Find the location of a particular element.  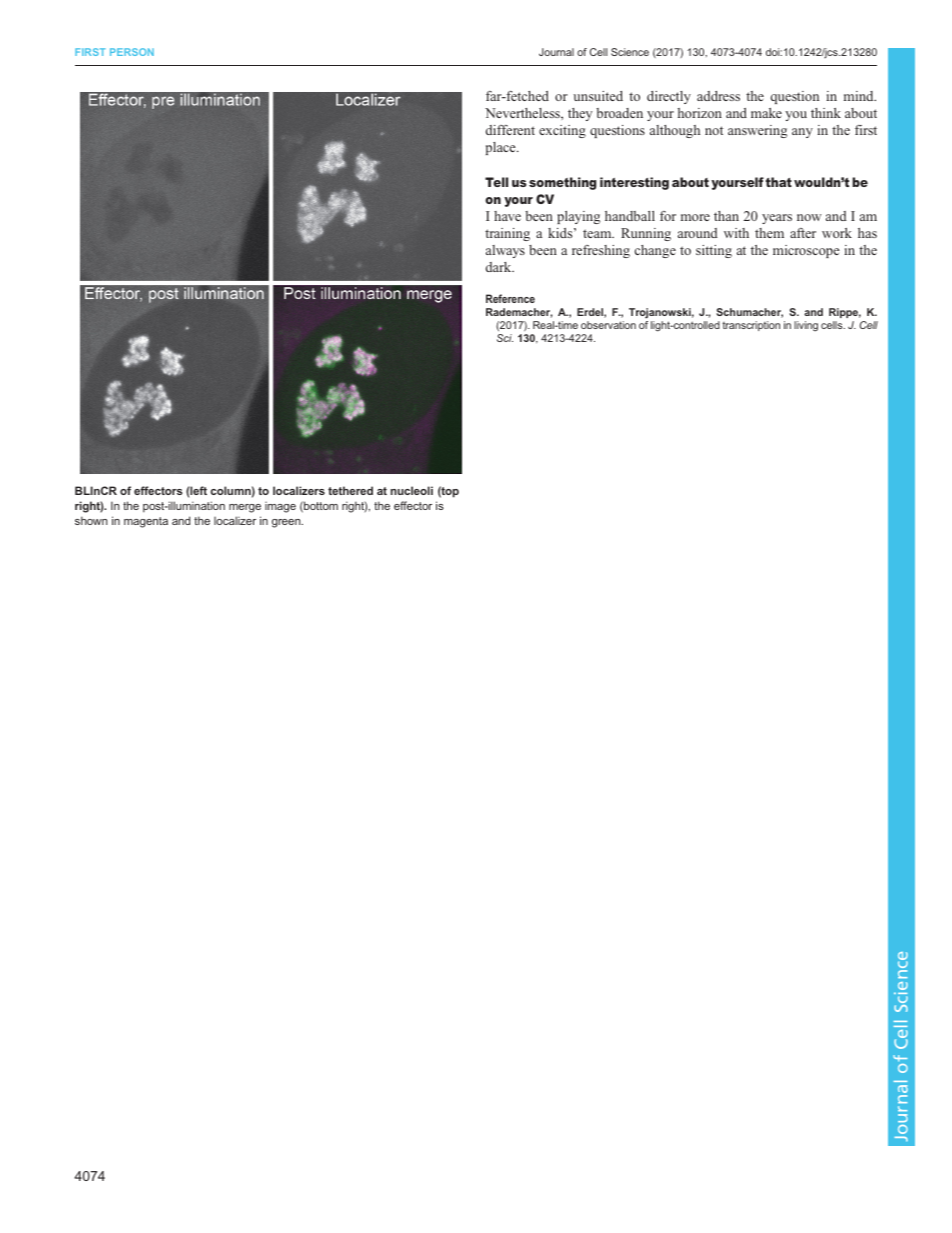

Reference is located at coordinates (510, 298).
